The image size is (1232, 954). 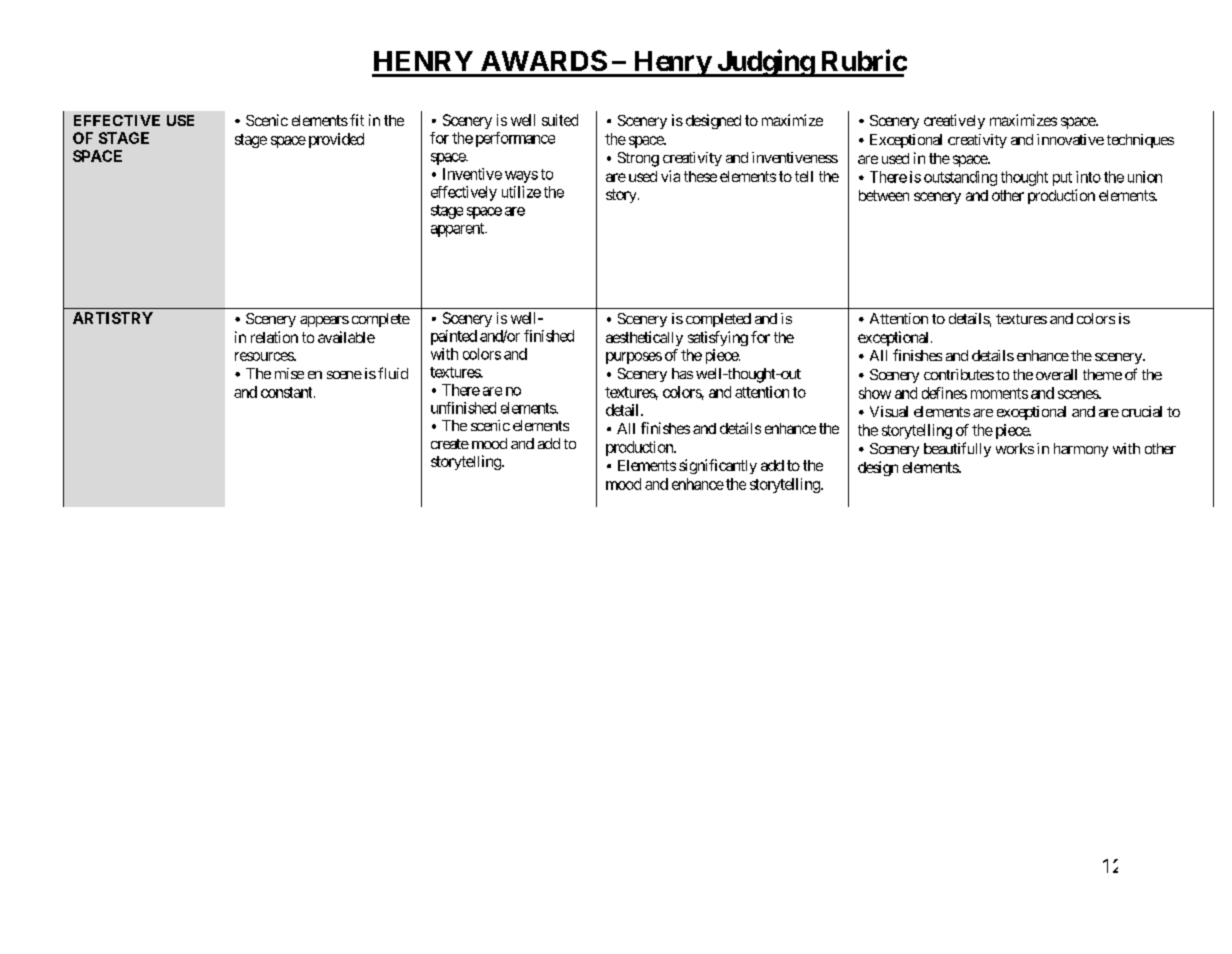 What do you see at coordinates (1015, 448) in the page?
I see `works` at bounding box center [1015, 448].
